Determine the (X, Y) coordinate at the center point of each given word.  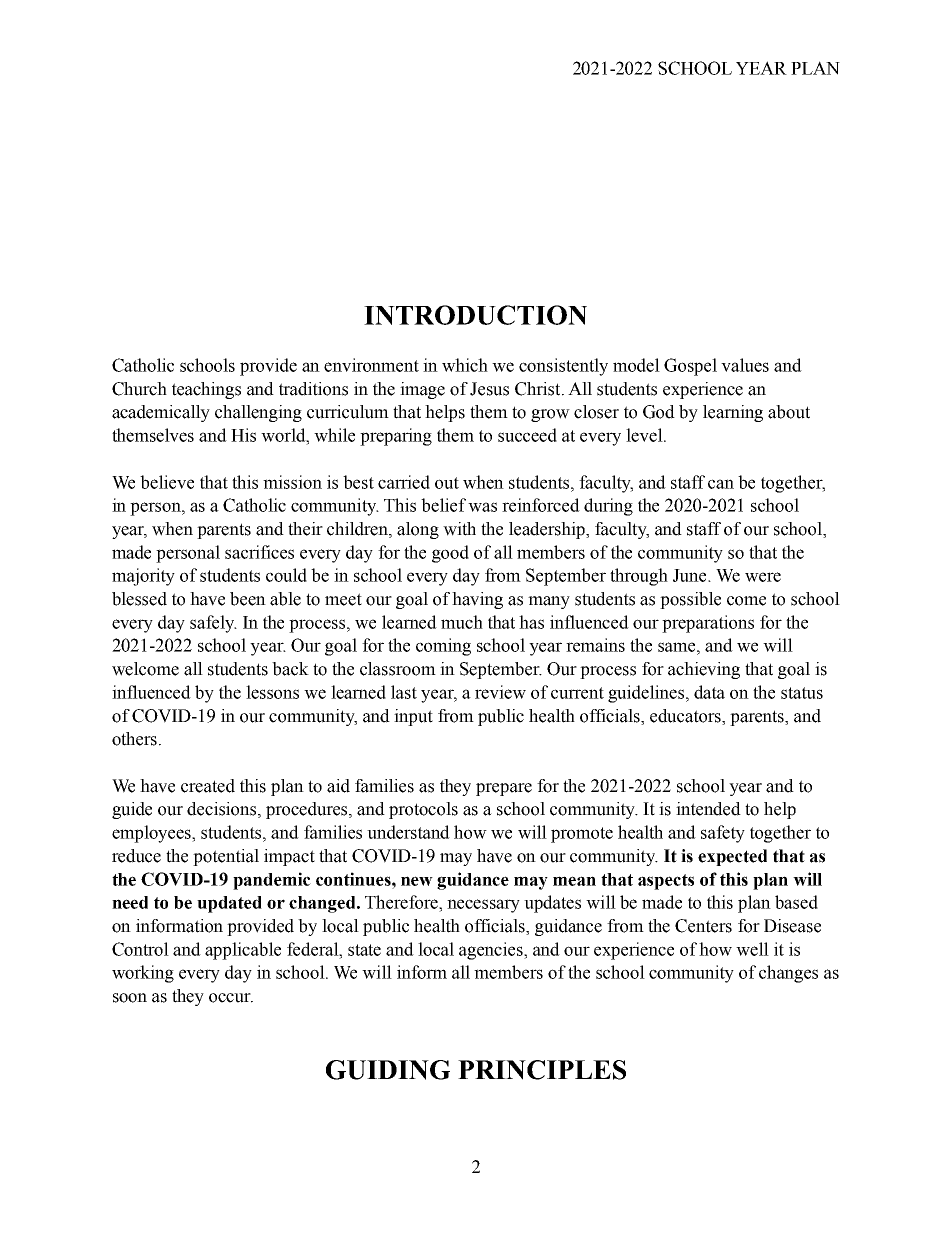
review (500, 692)
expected (732, 857)
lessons (272, 692)
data (709, 692)
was (482, 507)
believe (167, 482)
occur (231, 998)
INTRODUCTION (475, 315)
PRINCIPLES (542, 1070)
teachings (206, 390)
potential (226, 857)
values (745, 365)
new (417, 881)
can (721, 484)
